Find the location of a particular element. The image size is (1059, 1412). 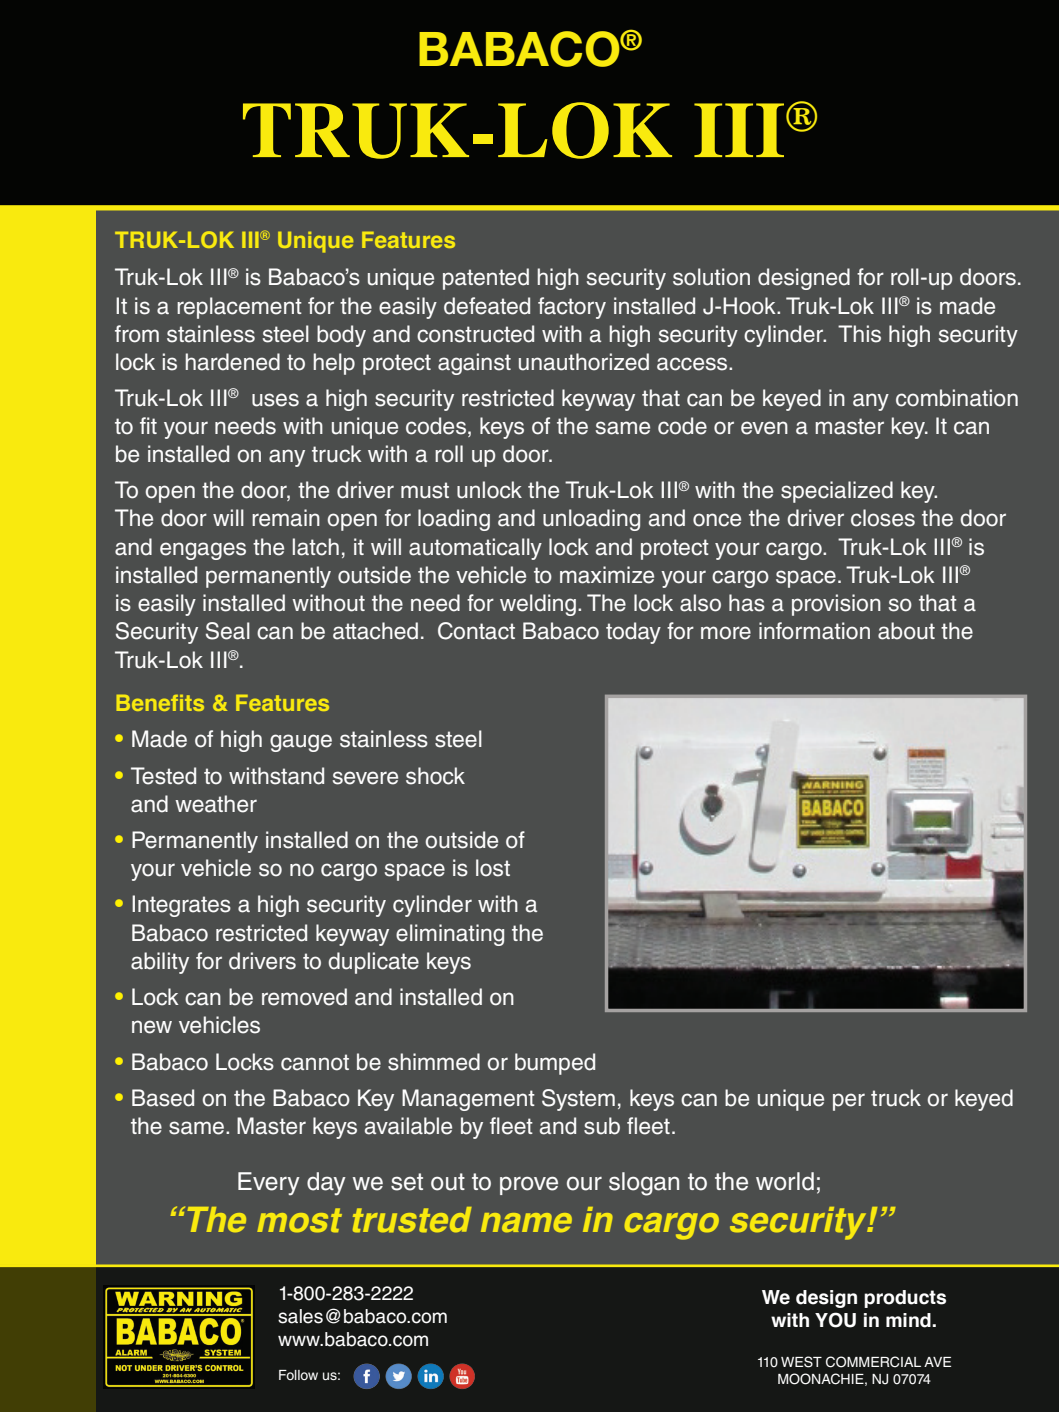

COMMERCIAL is located at coordinates (873, 1362).
